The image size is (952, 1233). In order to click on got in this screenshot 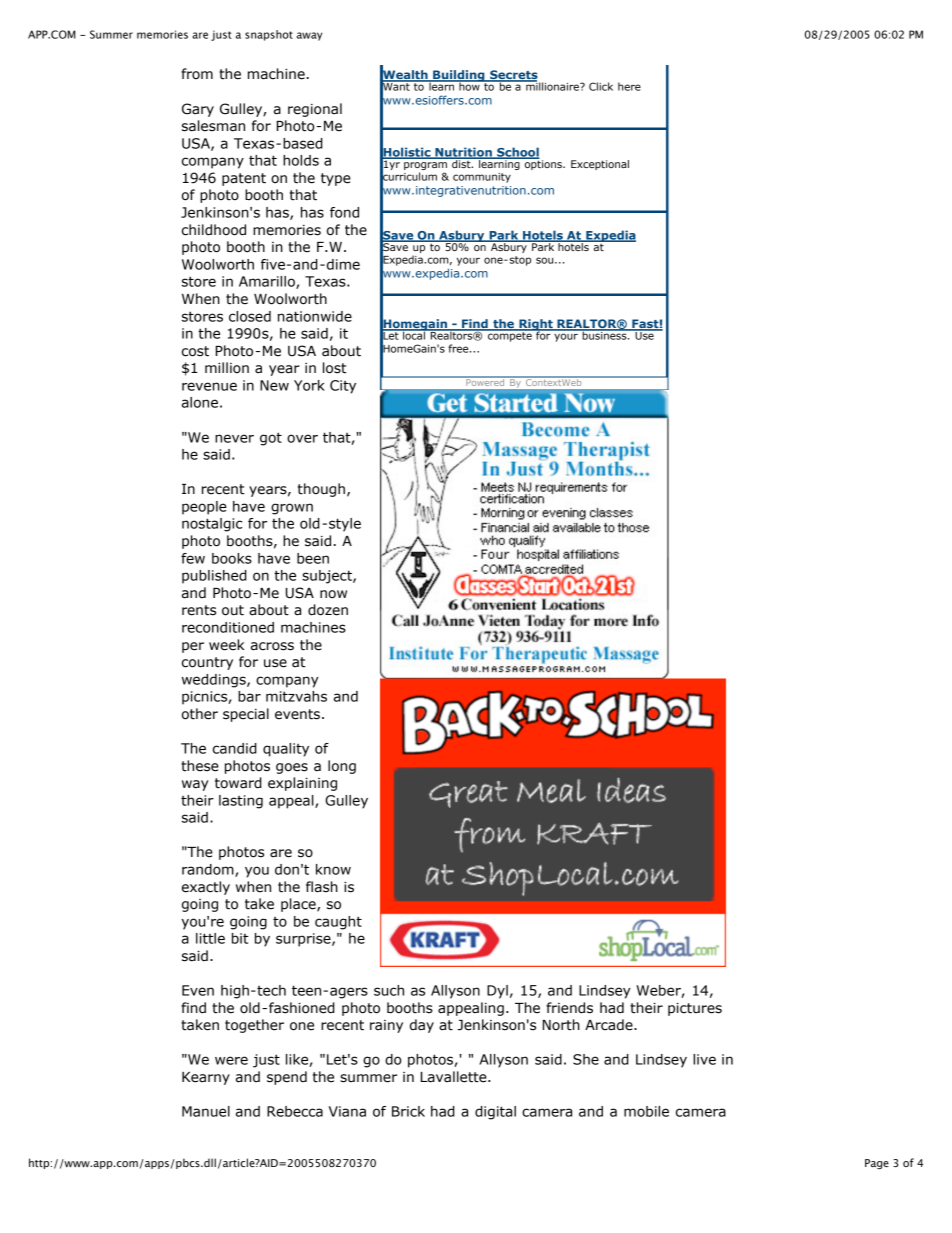, I will do `click(271, 439)`.
